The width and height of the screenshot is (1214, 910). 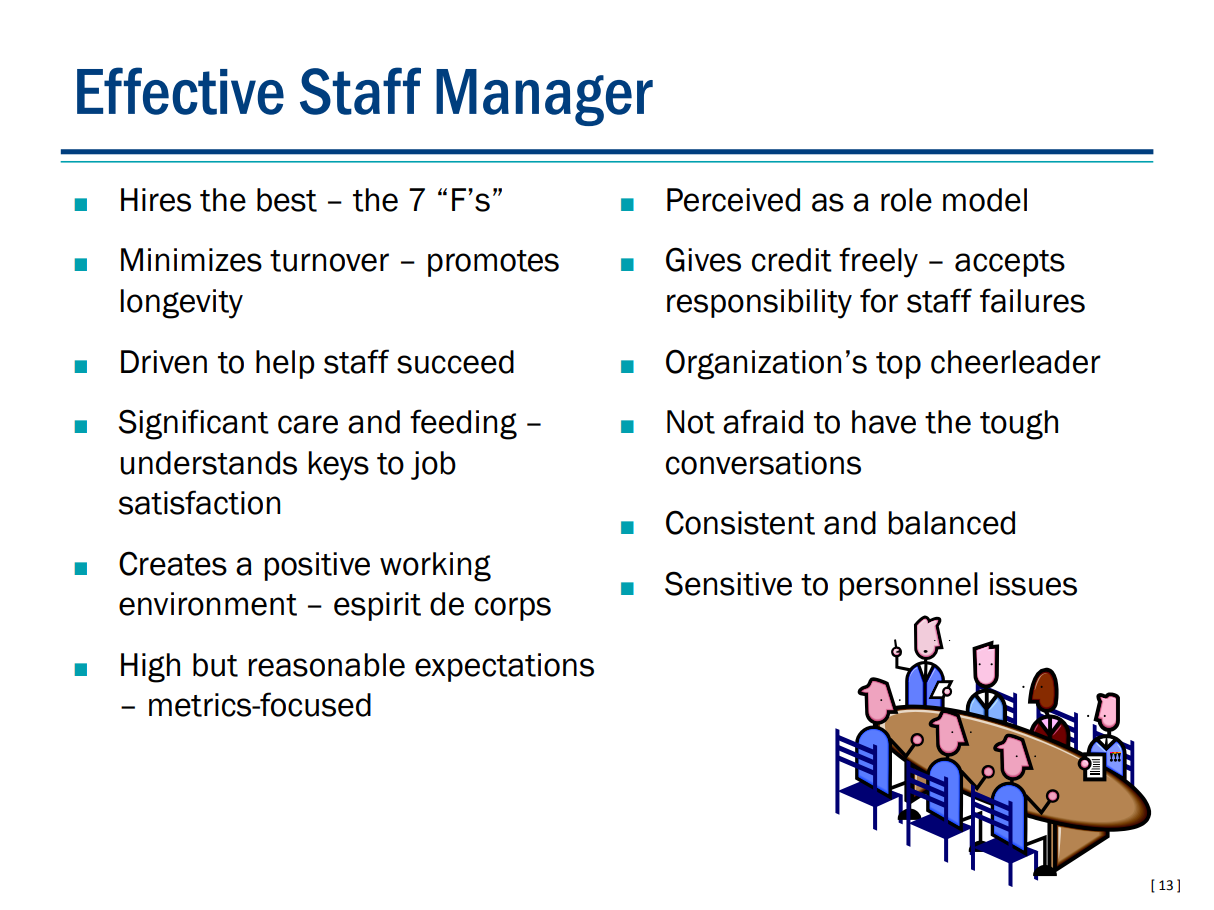 I want to click on help, so click(x=285, y=364).
